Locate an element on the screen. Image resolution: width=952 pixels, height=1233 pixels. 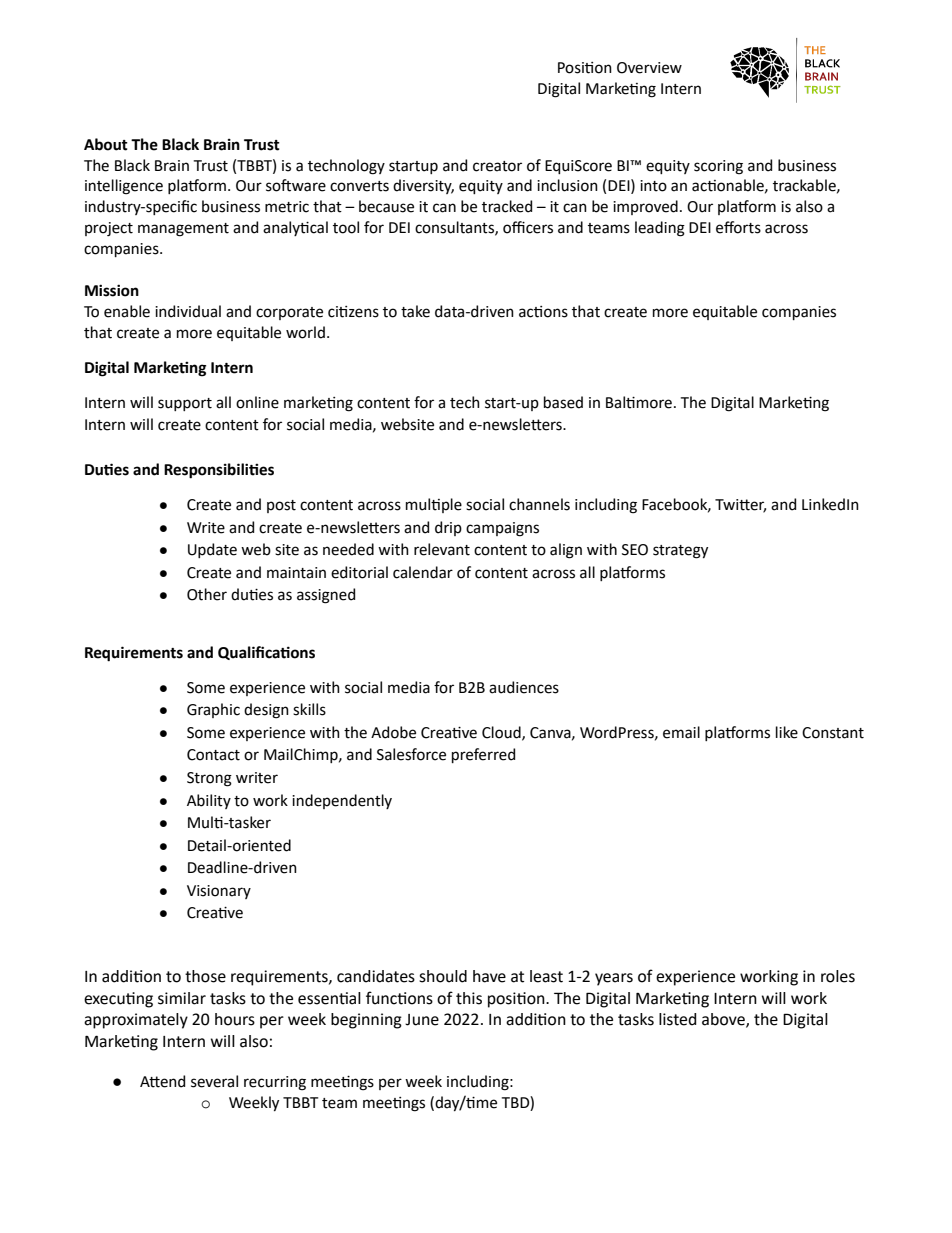
Other is located at coordinates (207, 594).
